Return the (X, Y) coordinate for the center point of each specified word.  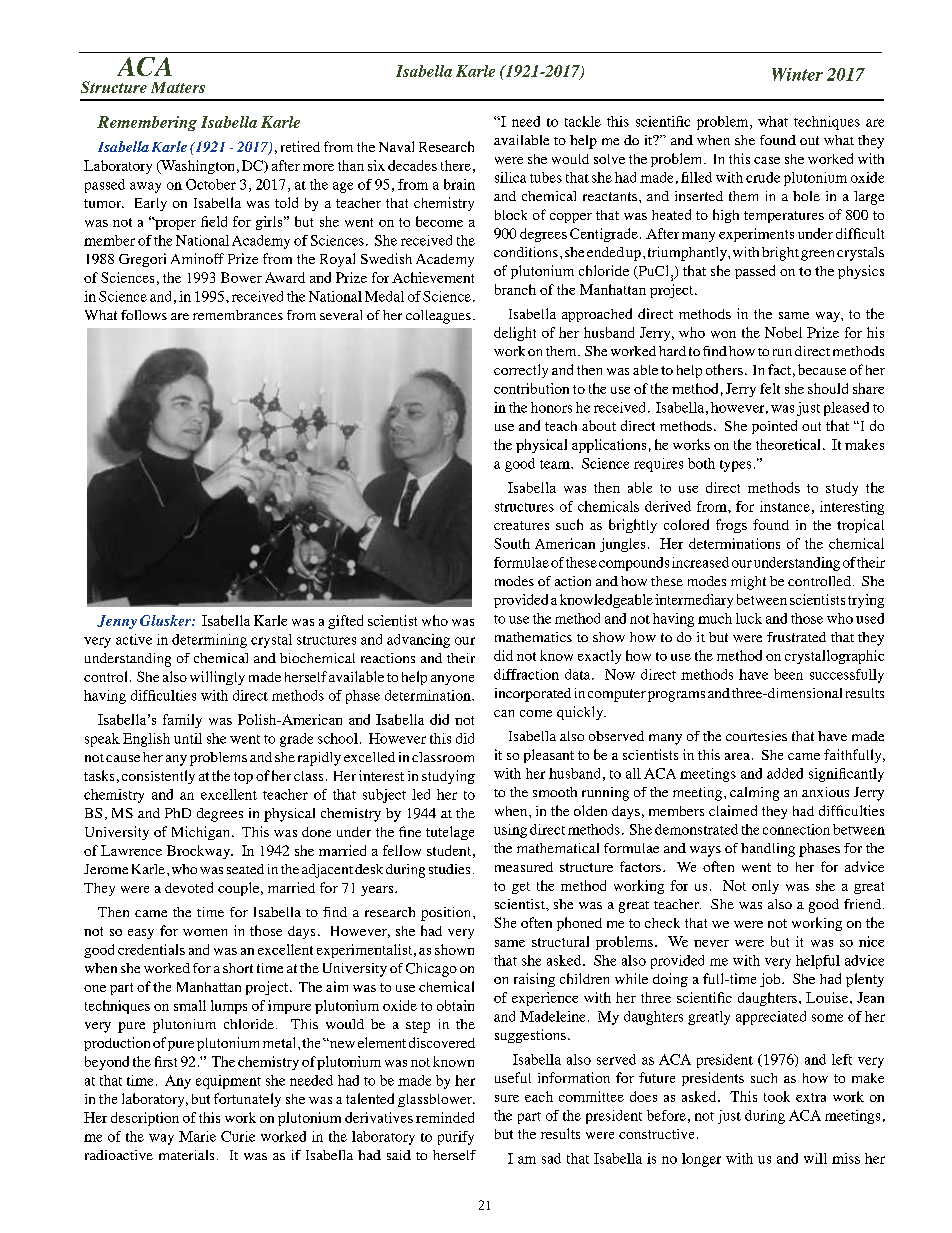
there (456, 165)
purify (456, 1138)
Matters (178, 87)
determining (209, 641)
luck (749, 618)
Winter (797, 74)
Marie (197, 1136)
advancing (418, 641)
